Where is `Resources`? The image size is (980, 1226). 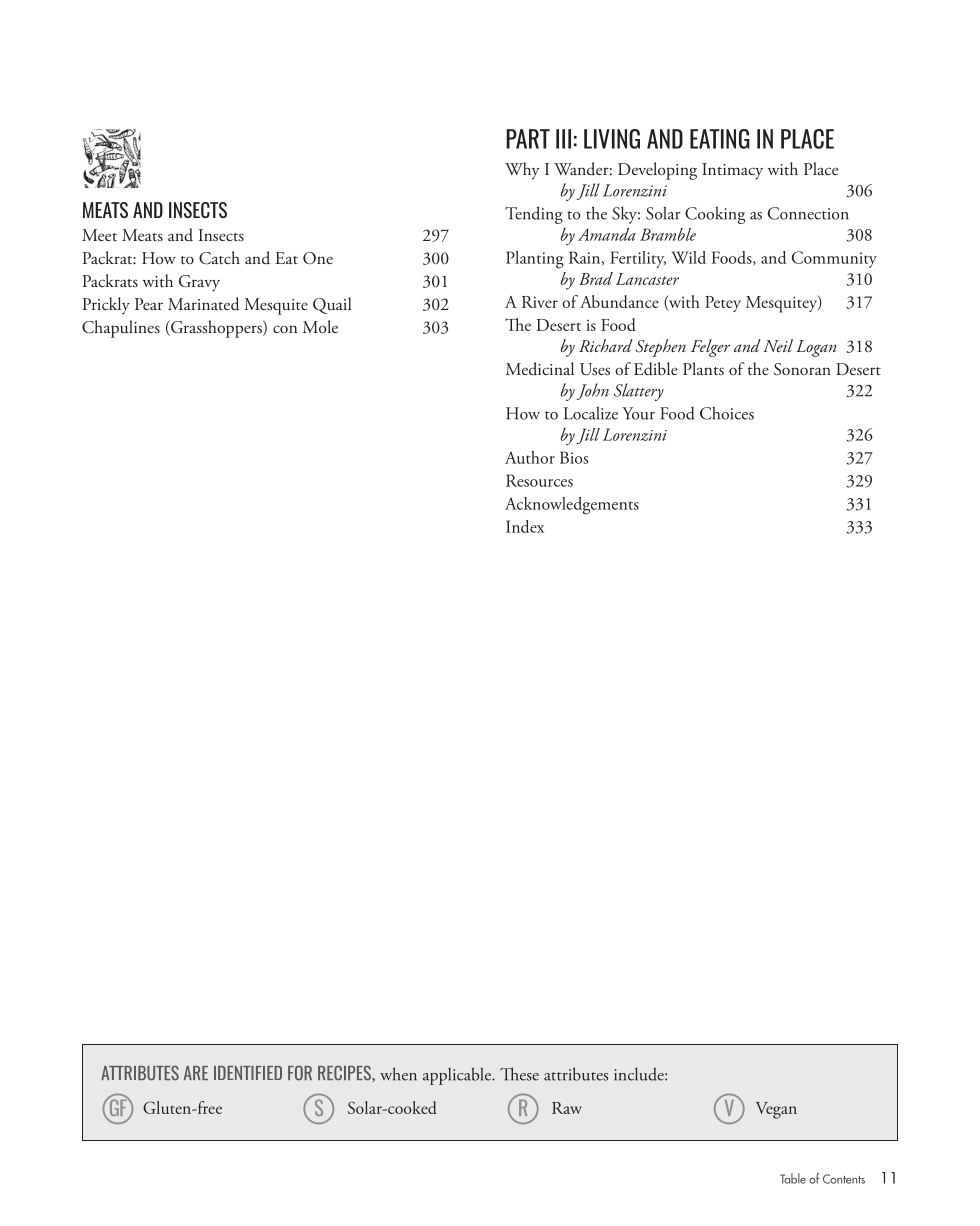
Resources is located at coordinates (539, 480).
